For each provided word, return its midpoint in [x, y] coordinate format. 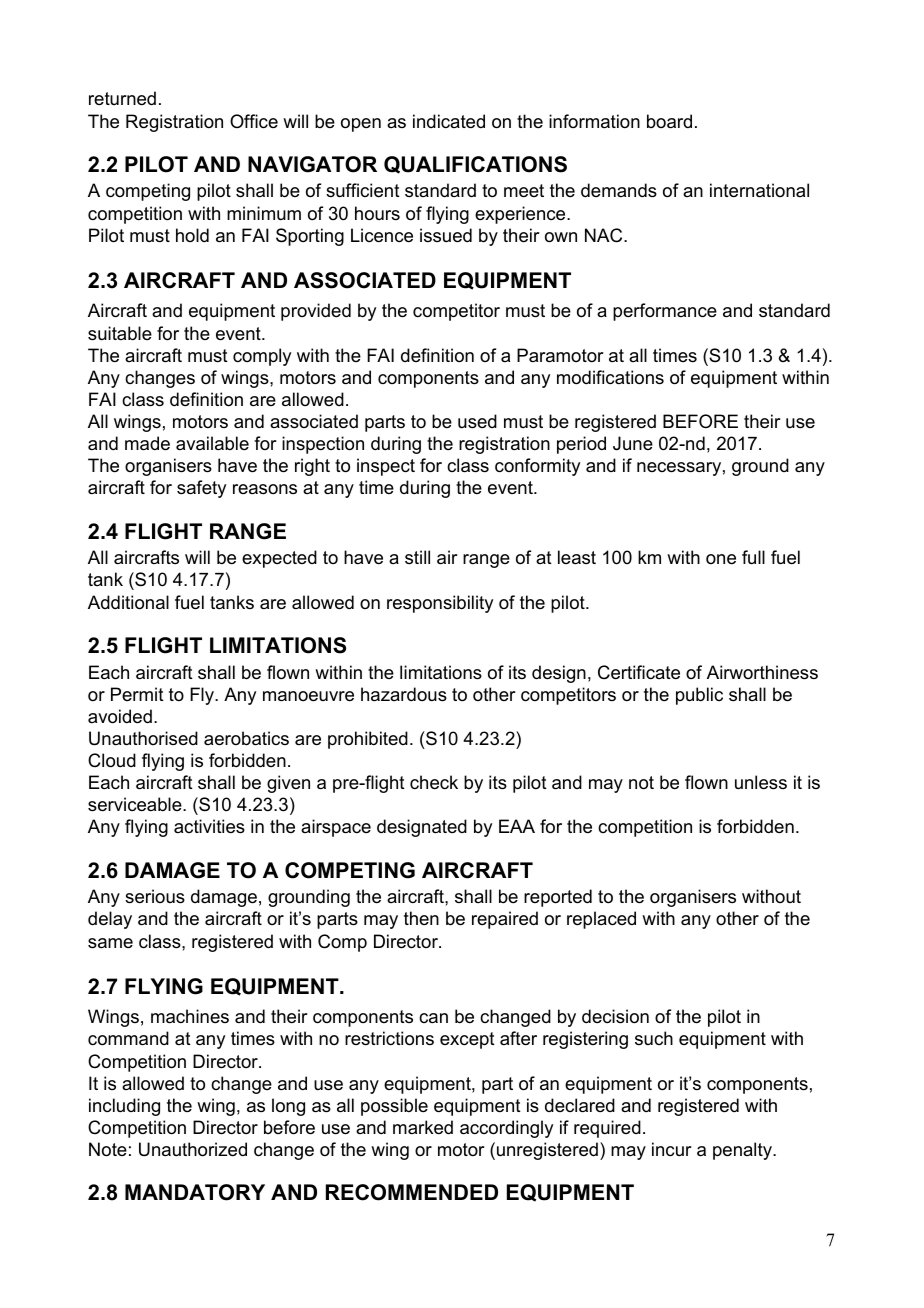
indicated [449, 121]
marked [423, 1127]
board [669, 121]
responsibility [440, 604]
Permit [137, 694]
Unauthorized [193, 1149]
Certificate [639, 672]
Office [254, 121]
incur [671, 1149]
